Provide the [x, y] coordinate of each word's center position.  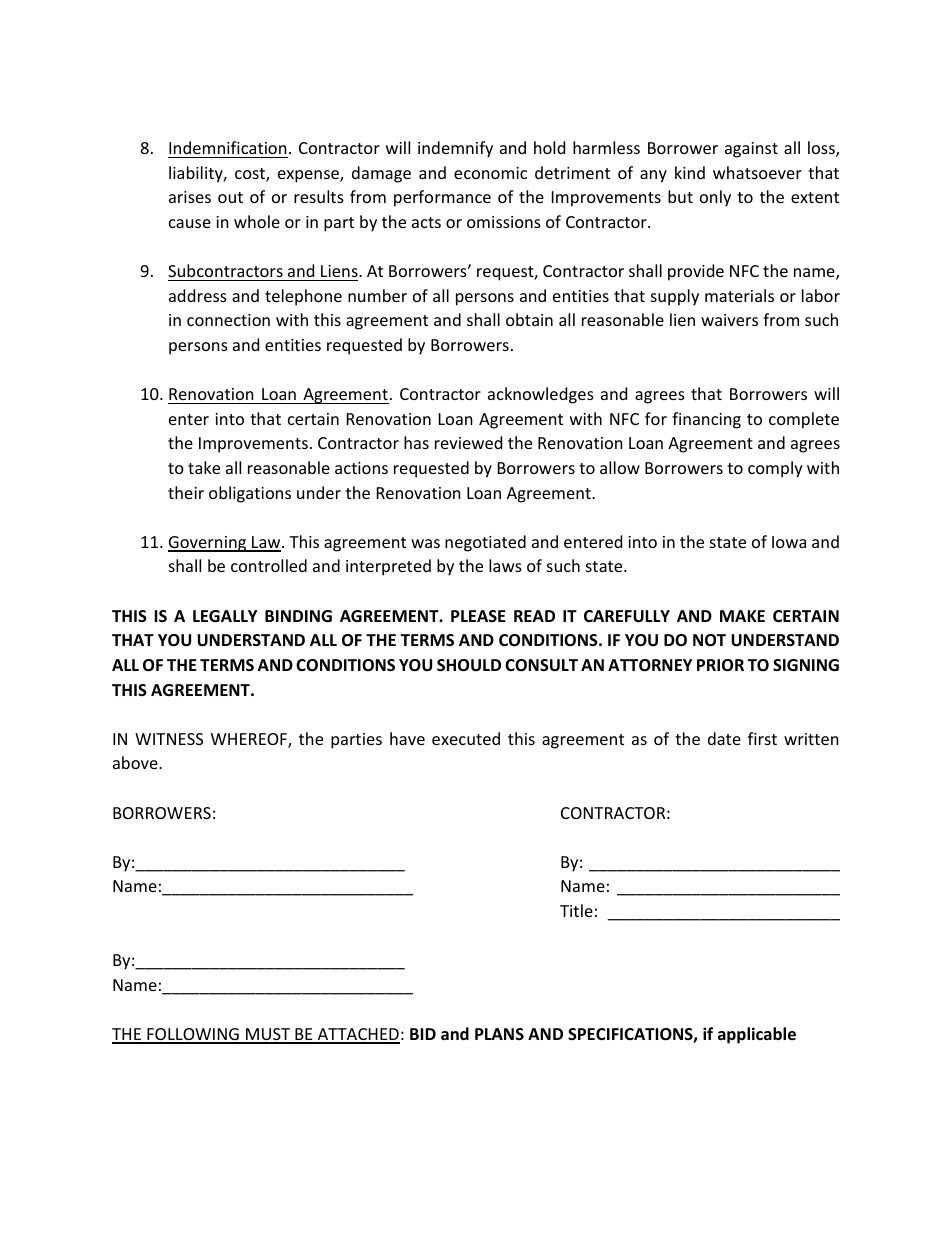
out [230, 197]
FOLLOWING [193, 1035]
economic [490, 173]
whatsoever [757, 172]
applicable [757, 1035]
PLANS [499, 1034]
